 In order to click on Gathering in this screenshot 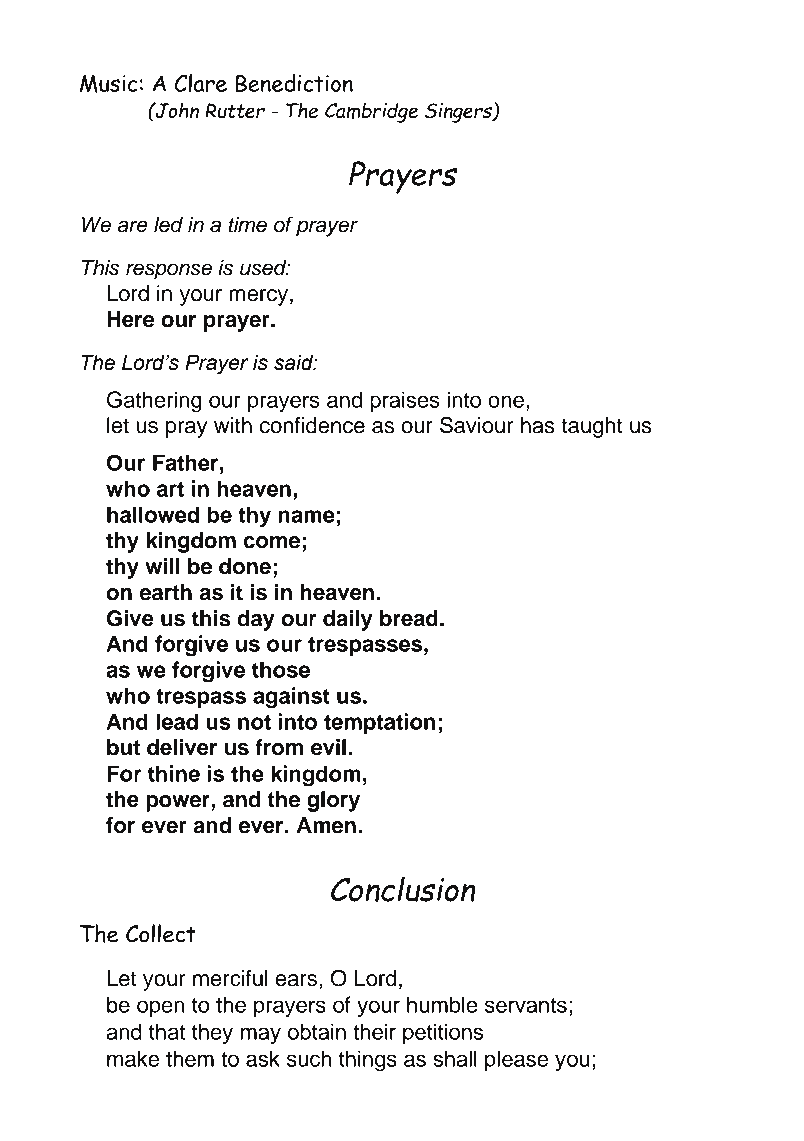, I will do `click(154, 402)`.
